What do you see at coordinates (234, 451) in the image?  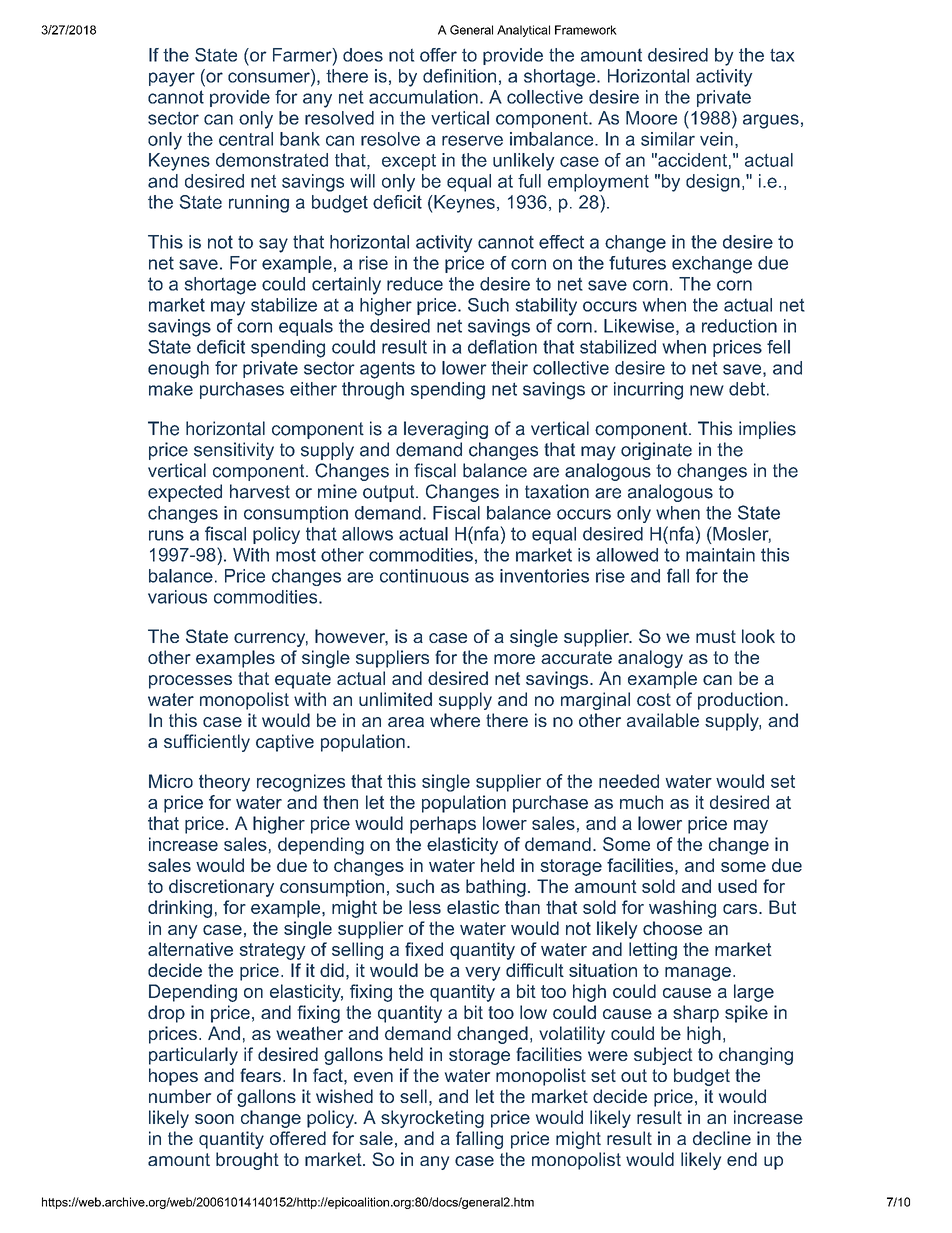 I see `sensitivity` at bounding box center [234, 451].
